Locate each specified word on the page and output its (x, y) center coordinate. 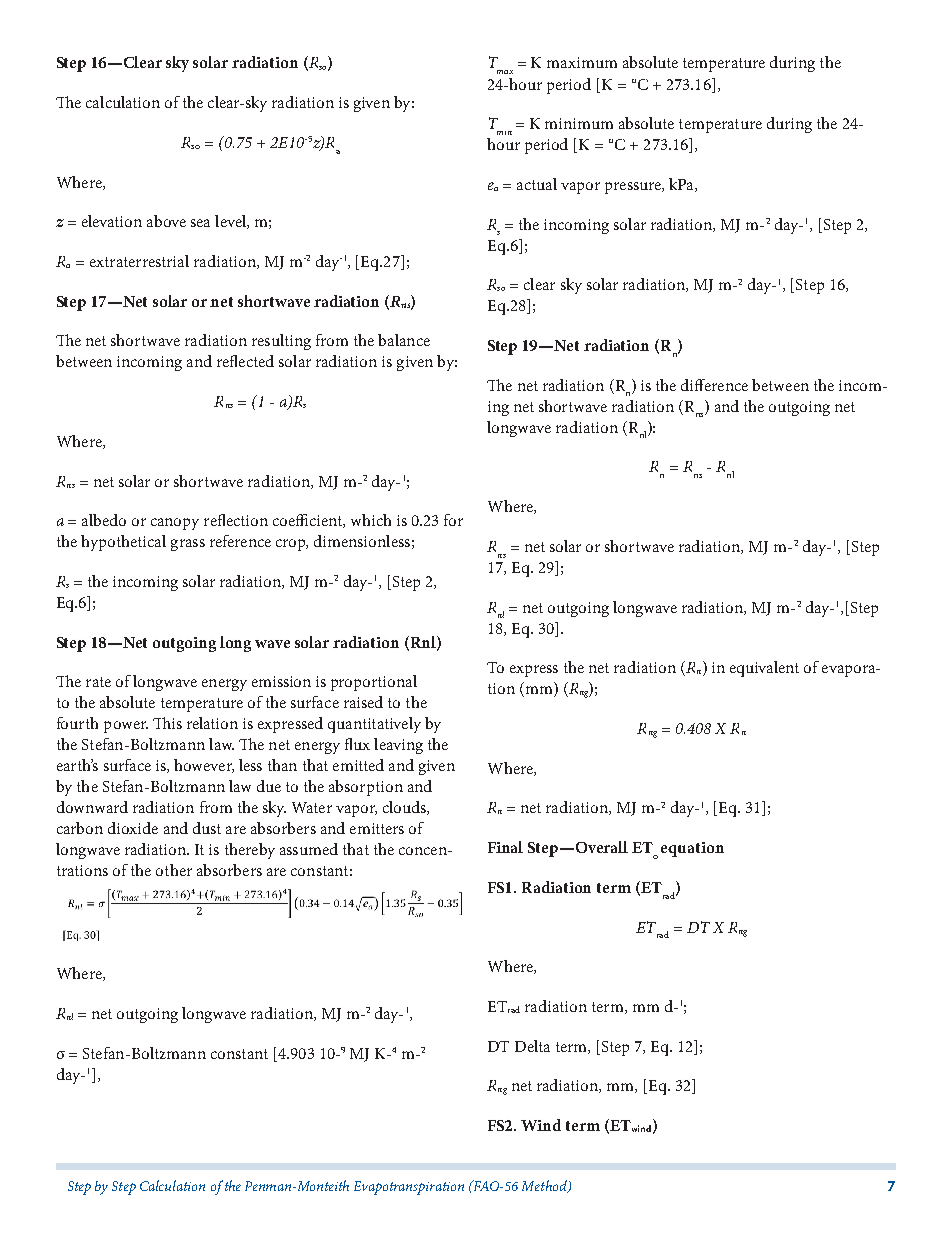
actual (537, 184)
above (166, 221)
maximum (582, 62)
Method (545, 1186)
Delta (532, 1046)
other (174, 870)
